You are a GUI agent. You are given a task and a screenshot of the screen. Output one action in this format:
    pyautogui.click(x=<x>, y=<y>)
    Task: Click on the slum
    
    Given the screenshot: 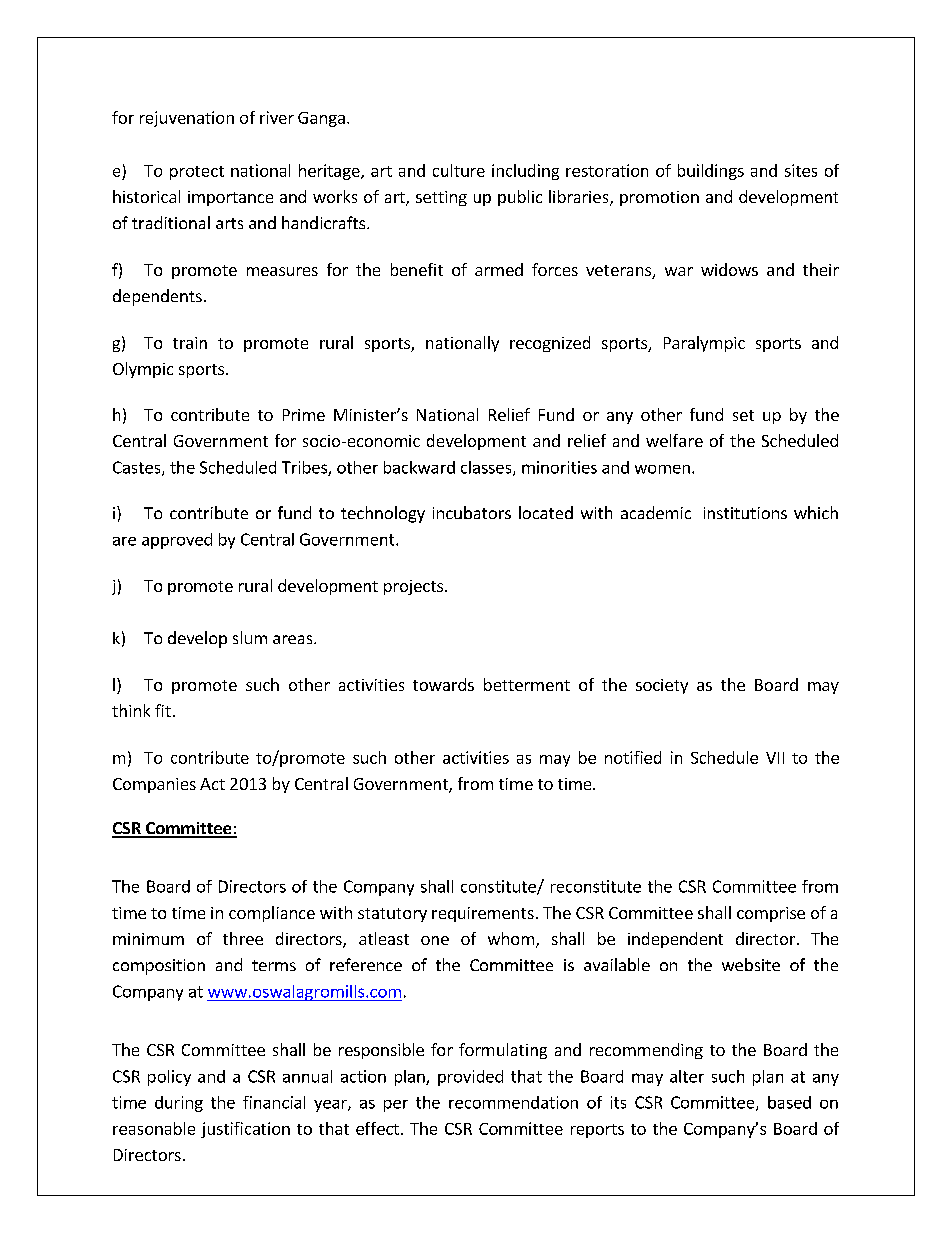 What is the action you would take?
    pyautogui.click(x=250, y=637)
